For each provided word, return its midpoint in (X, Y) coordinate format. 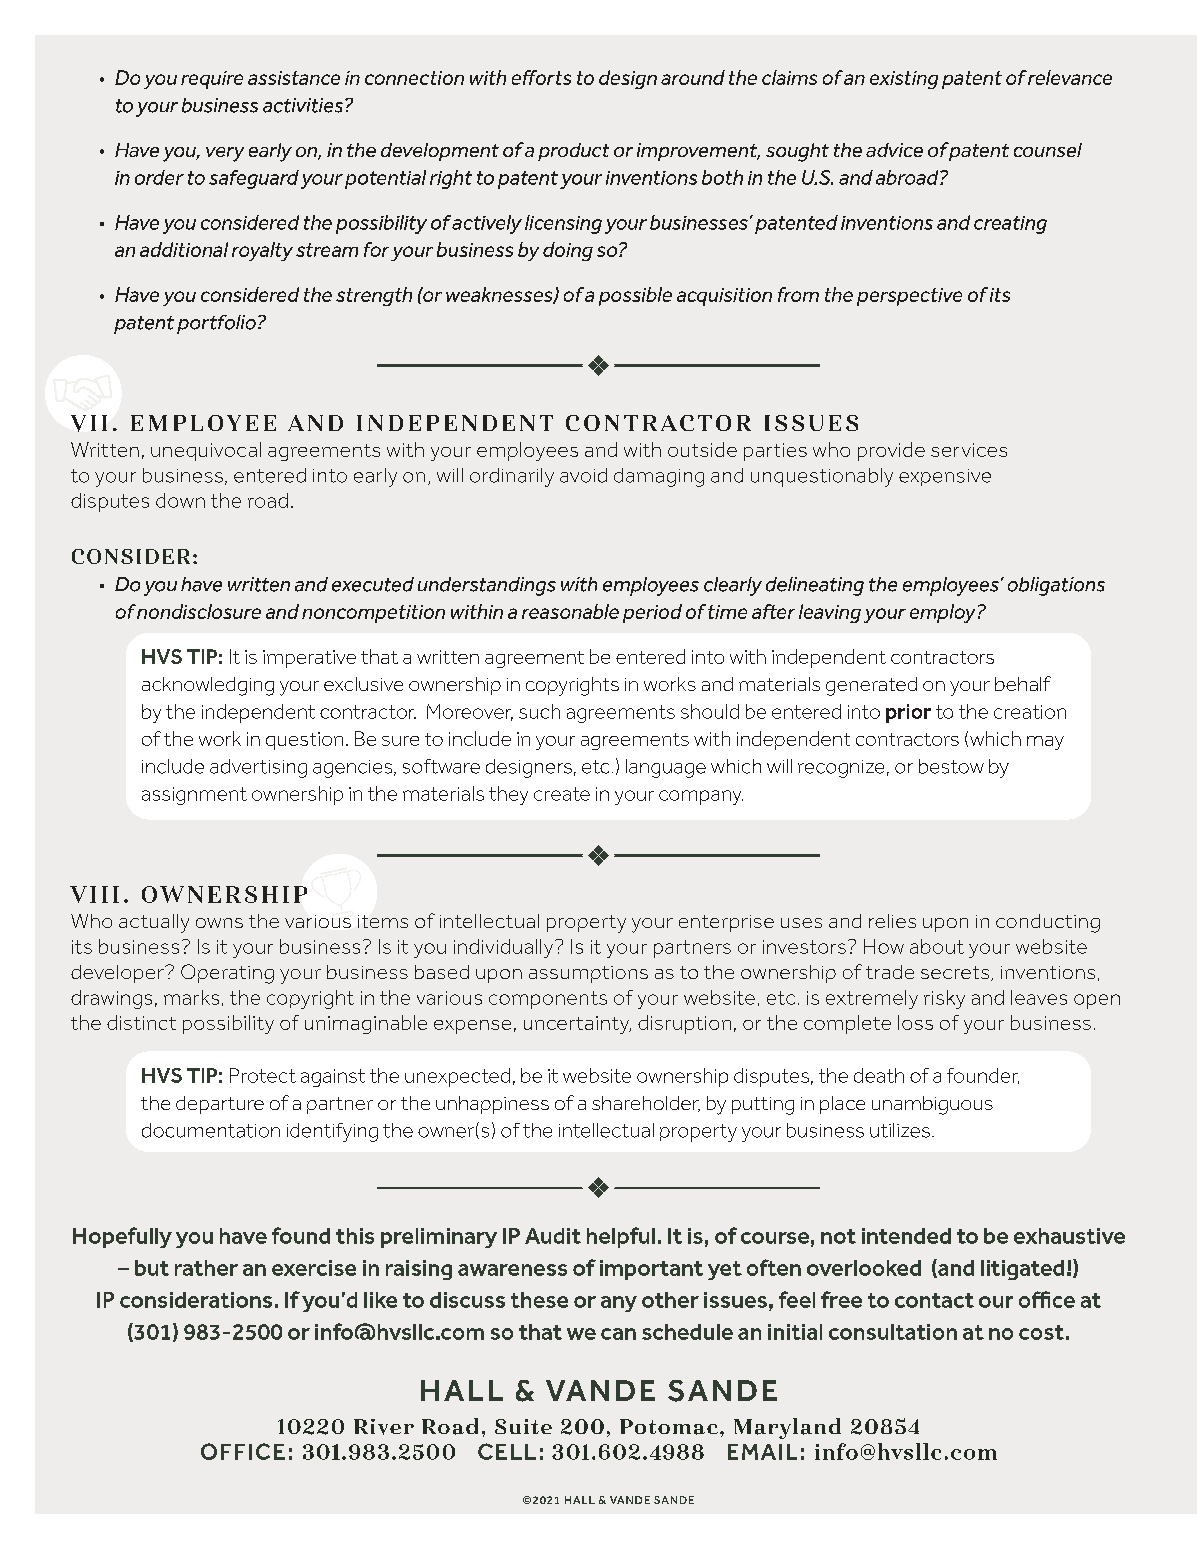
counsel (1048, 150)
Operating (227, 974)
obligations (1056, 586)
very (225, 154)
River (384, 1427)
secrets (956, 973)
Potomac (669, 1427)
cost (1041, 1332)
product (573, 152)
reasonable (570, 611)
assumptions (588, 974)
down (180, 500)
